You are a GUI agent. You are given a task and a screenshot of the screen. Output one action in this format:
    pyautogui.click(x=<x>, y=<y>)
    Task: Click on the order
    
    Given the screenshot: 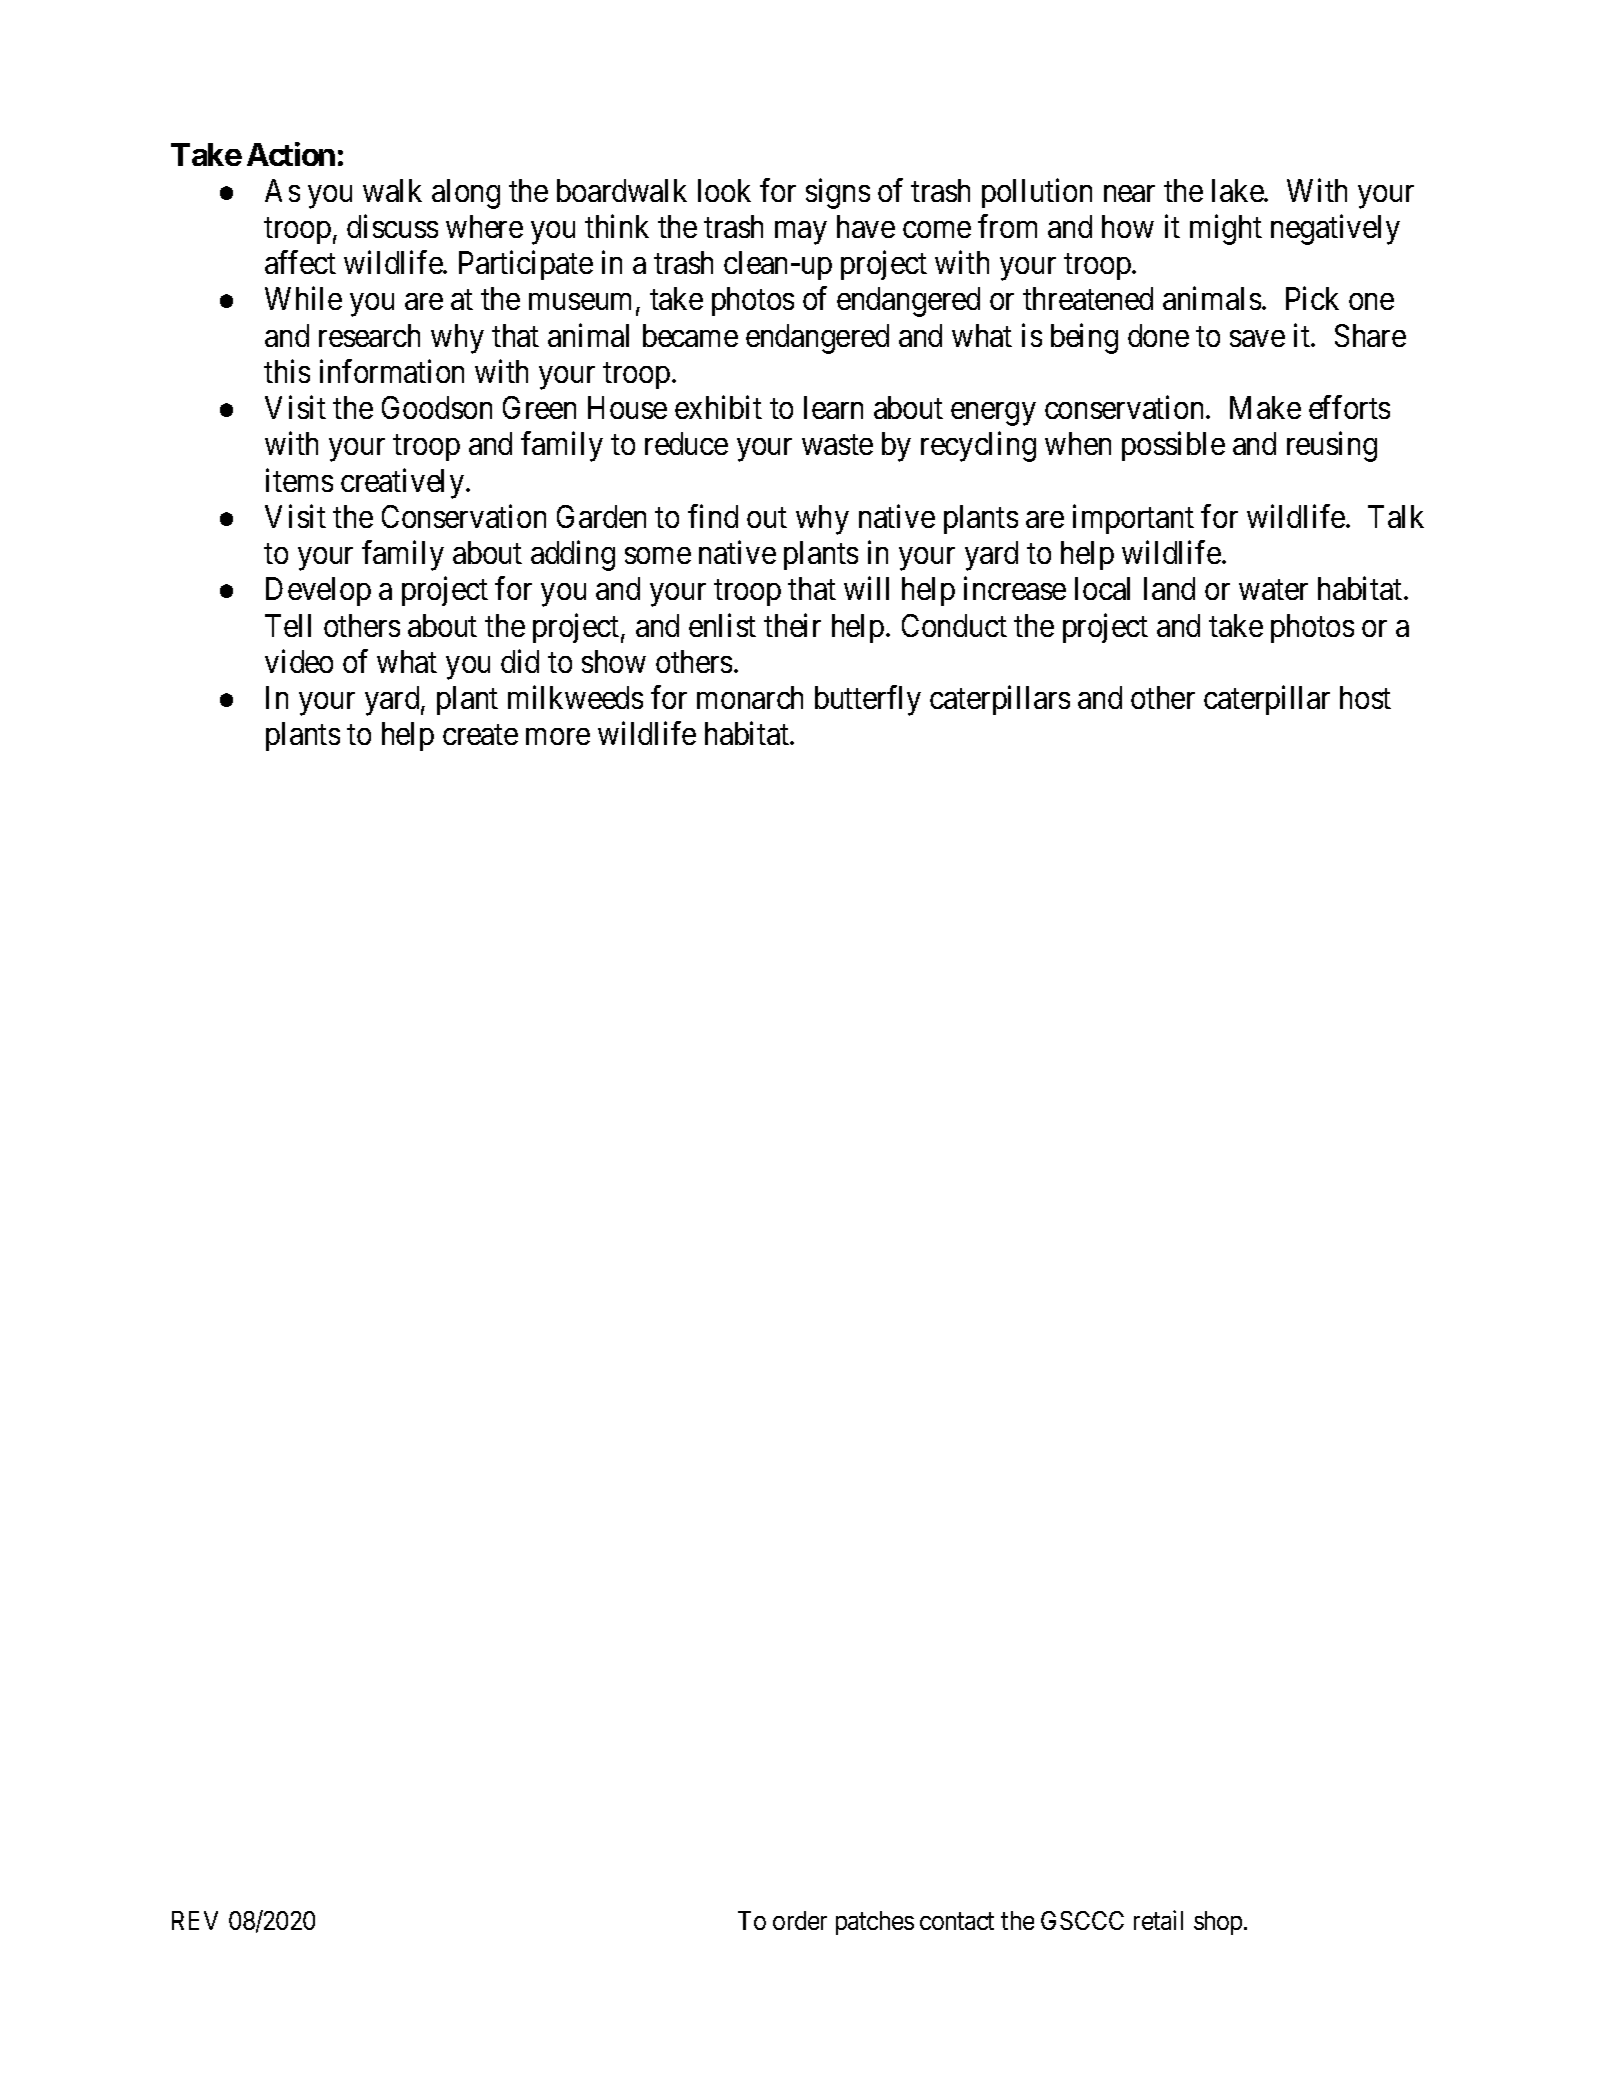 What is the action you would take?
    pyautogui.click(x=800, y=1920)
